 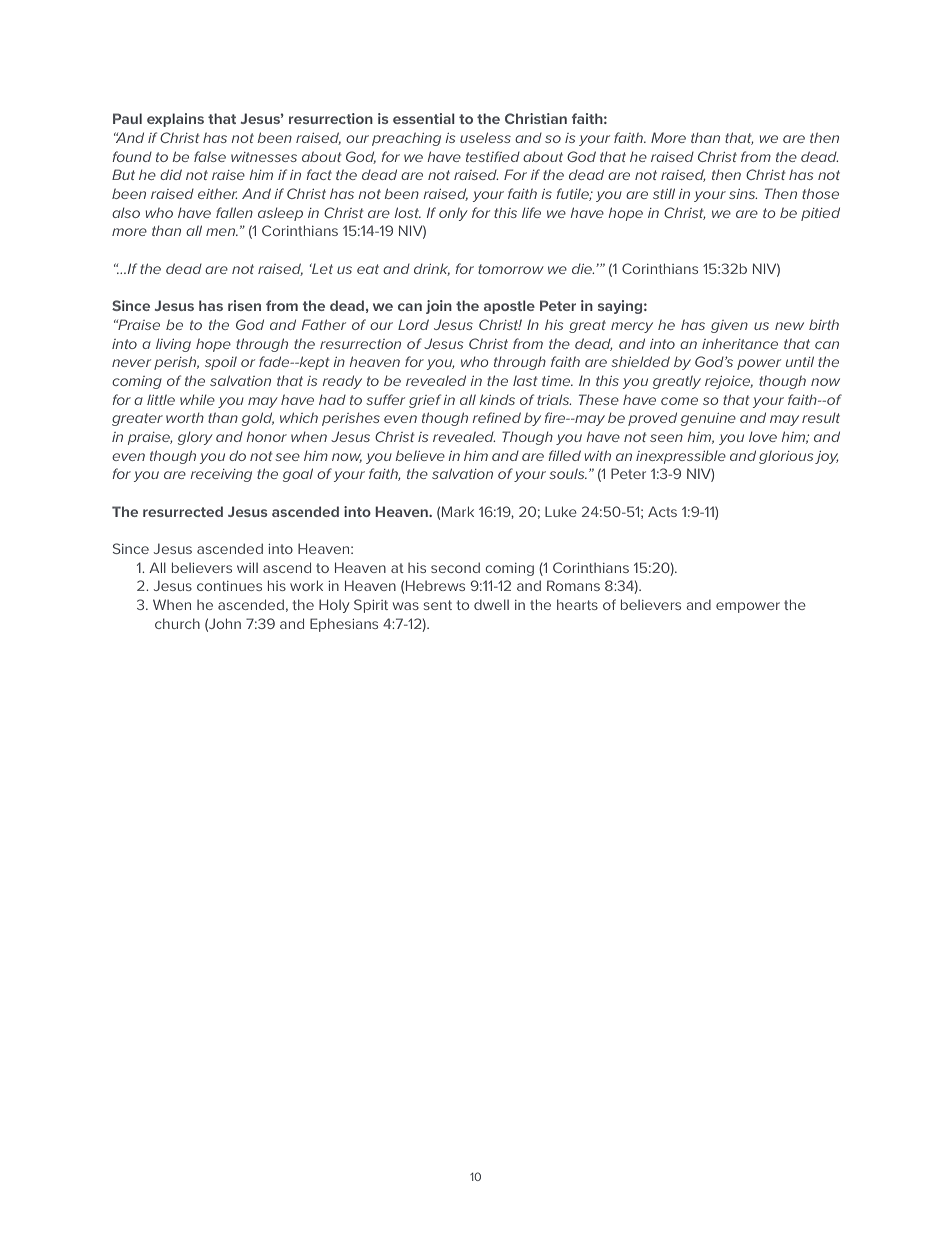 I want to click on useless, so click(x=485, y=137).
